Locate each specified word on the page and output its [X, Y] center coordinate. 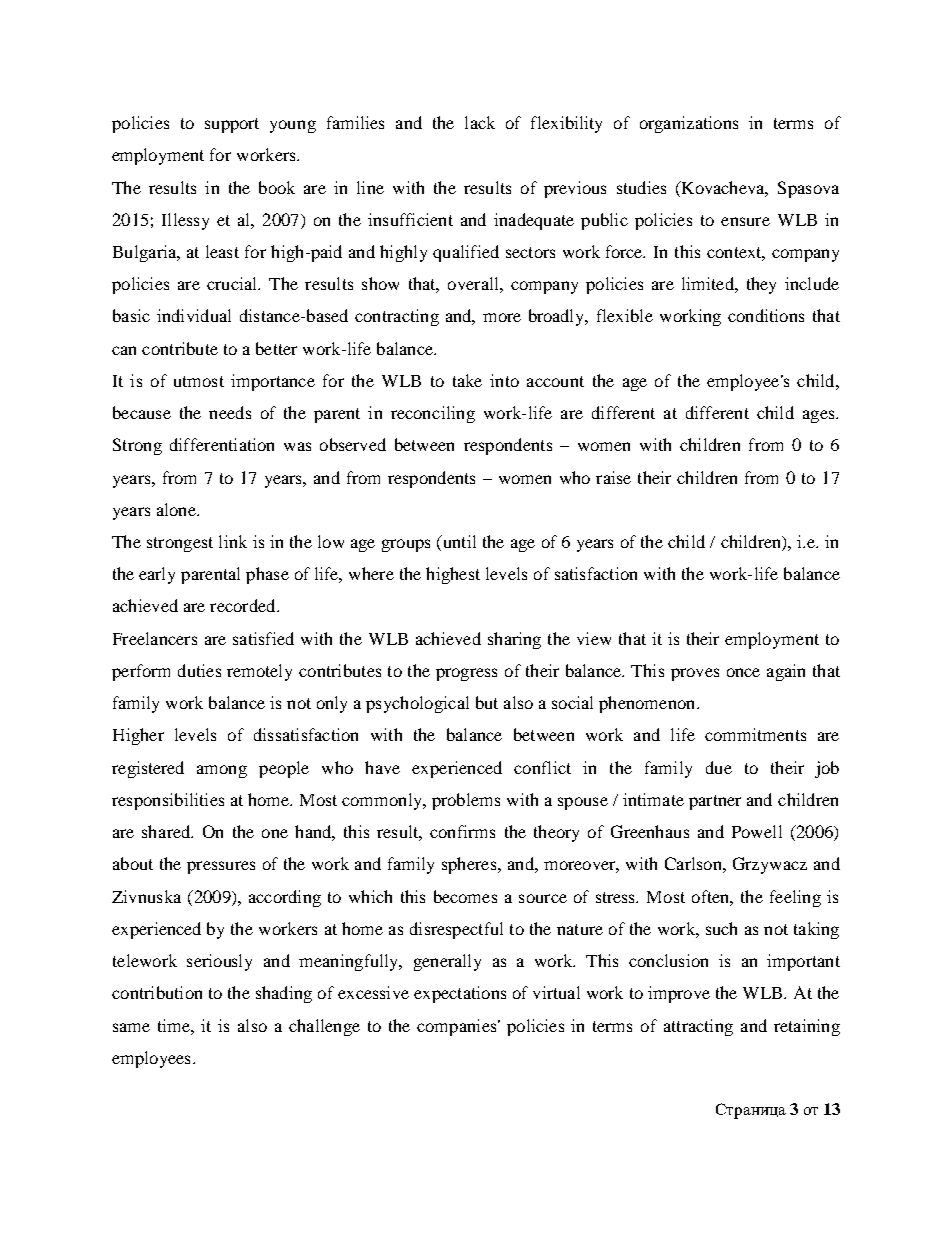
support [232, 125]
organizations [689, 124]
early [157, 575]
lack [480, 122]
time [175, 1025]
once [743, 672]
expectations [460, 994]
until [458, 543]
